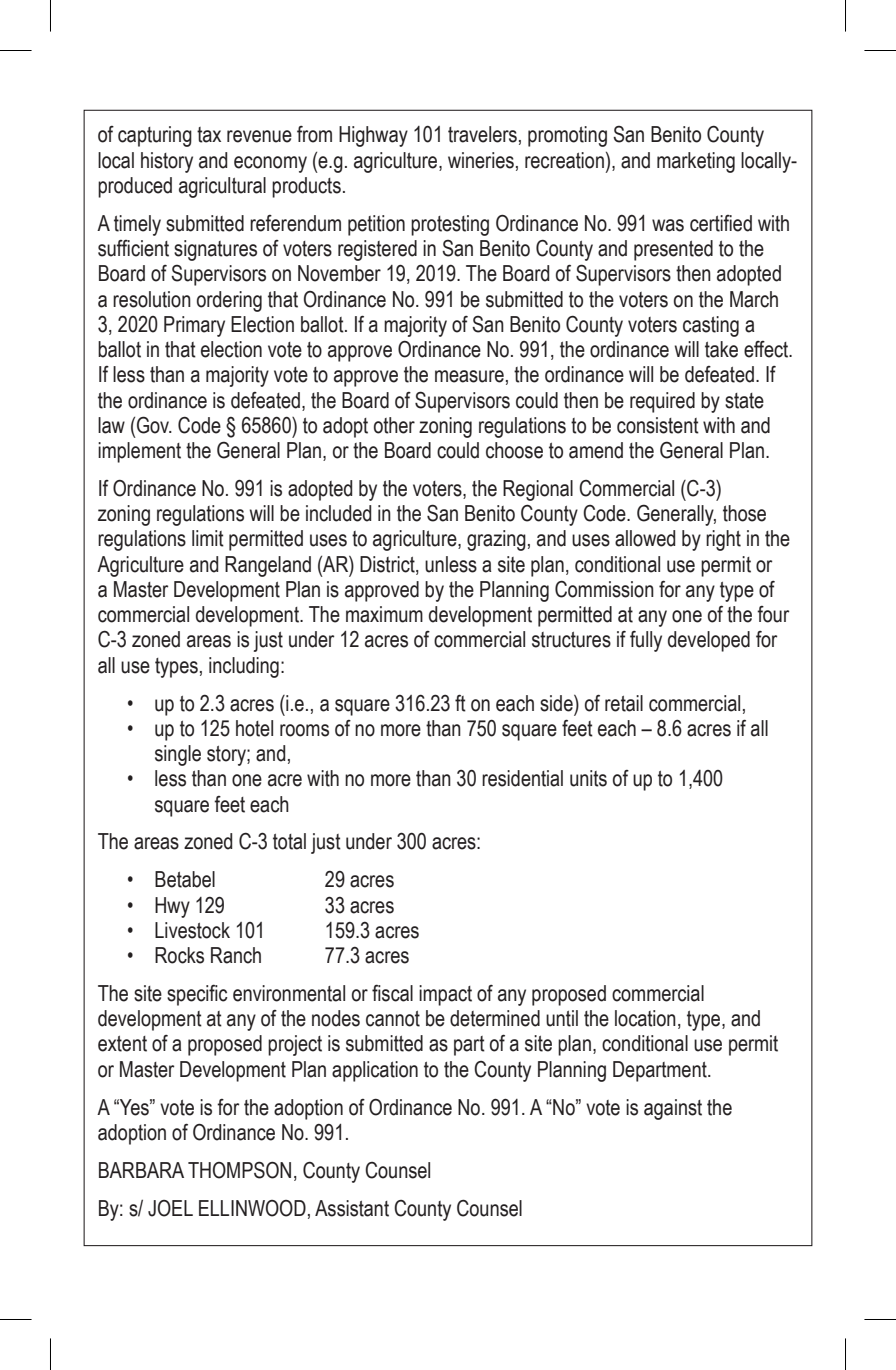  I want to click on impact, so click(445, 995).
